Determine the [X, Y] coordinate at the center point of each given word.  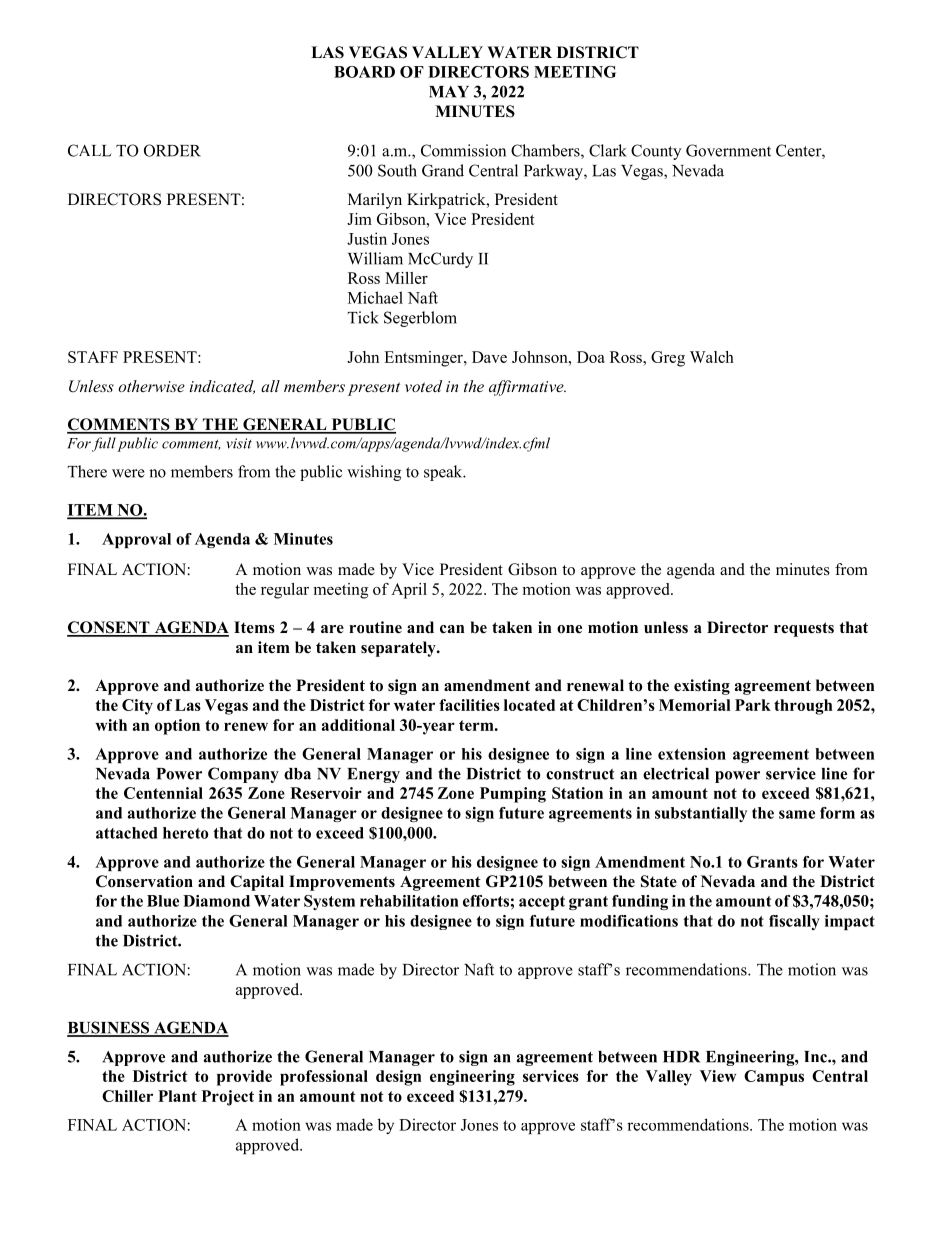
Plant [177, 1096]
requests [804, 629]
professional [324, 1078]
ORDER [172, 150]
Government [728, 150]
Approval [136, 540]
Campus [774, 1078]
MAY [449, 92]
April [409, 591]
